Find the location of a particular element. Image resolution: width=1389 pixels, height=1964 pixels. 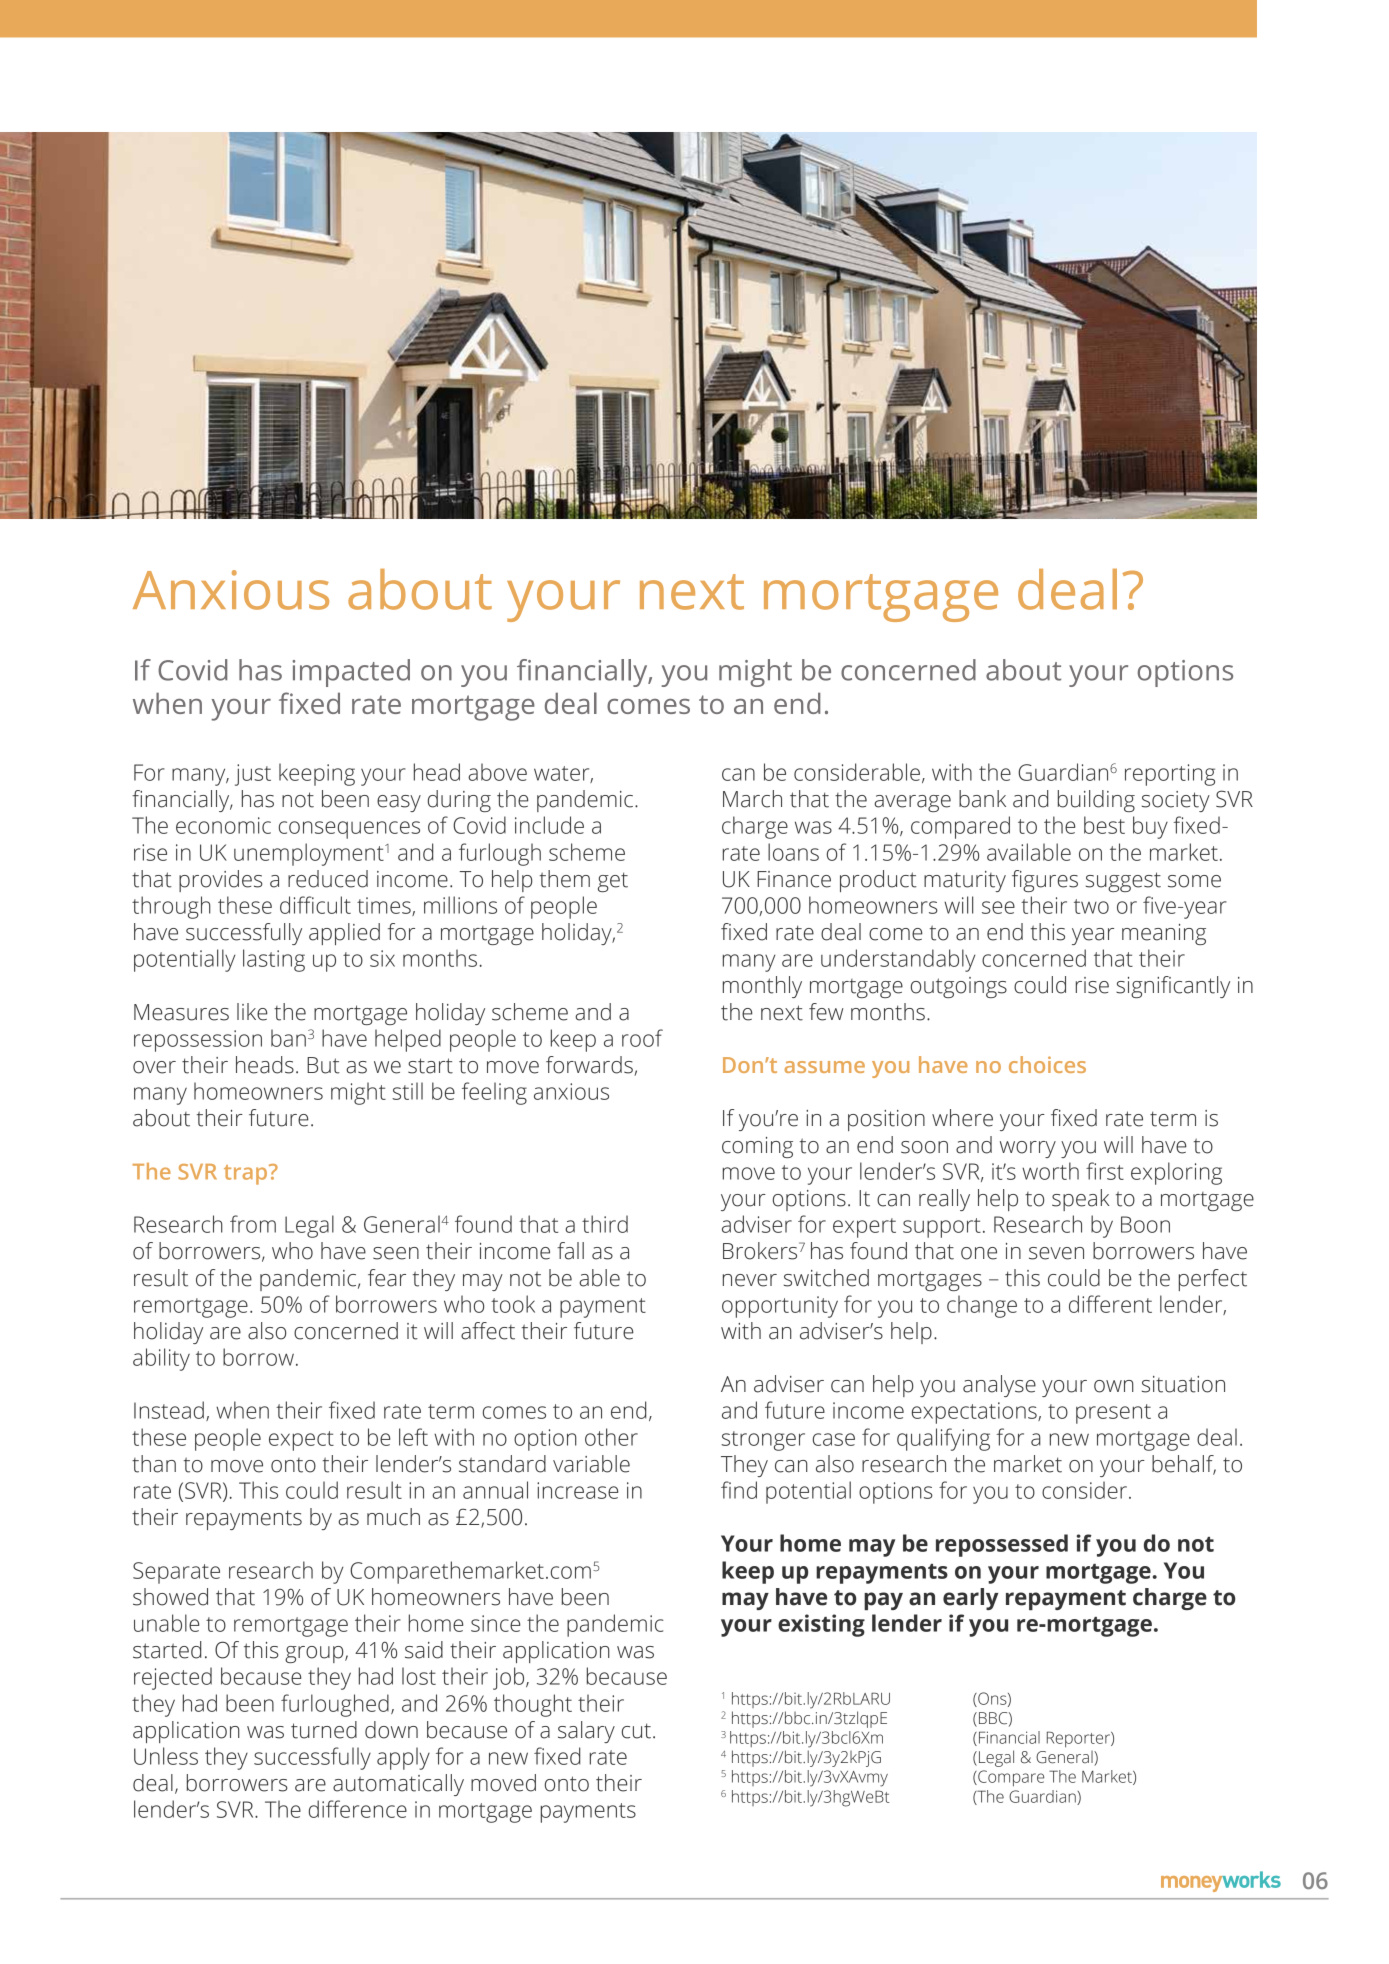

find is located at coordinates (739, 1490).
